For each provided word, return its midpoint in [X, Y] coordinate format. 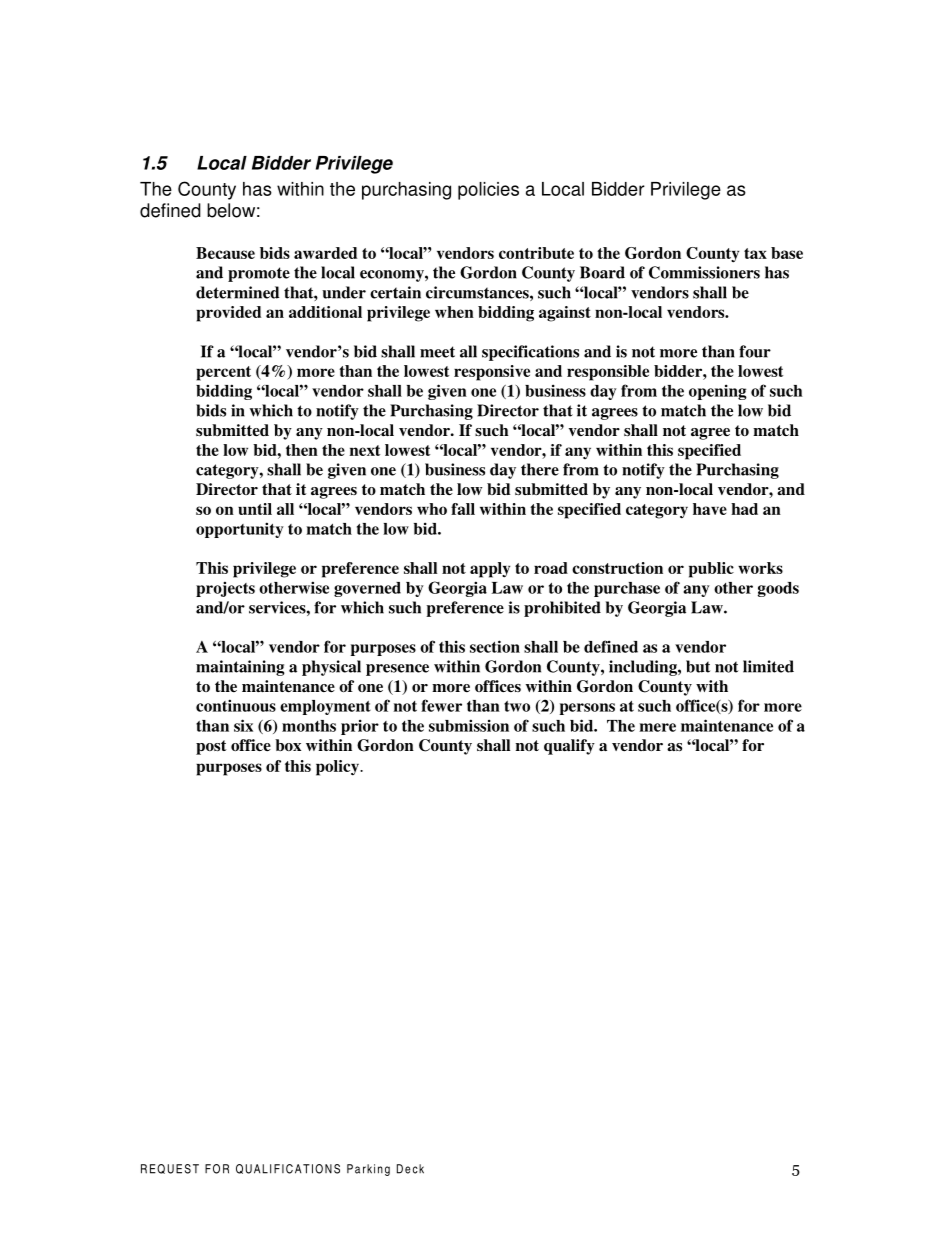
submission [469, 725]
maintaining [240, 668]
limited [768, 666]
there [540, 469]
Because [225, 253]
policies [488, 191]
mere [657, 727]
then [302, 450]
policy [338, 768]
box [288, 745]
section [495, 646]
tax [755, 253]
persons [587, 709]
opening [718, 392]
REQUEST [170, 1169]
